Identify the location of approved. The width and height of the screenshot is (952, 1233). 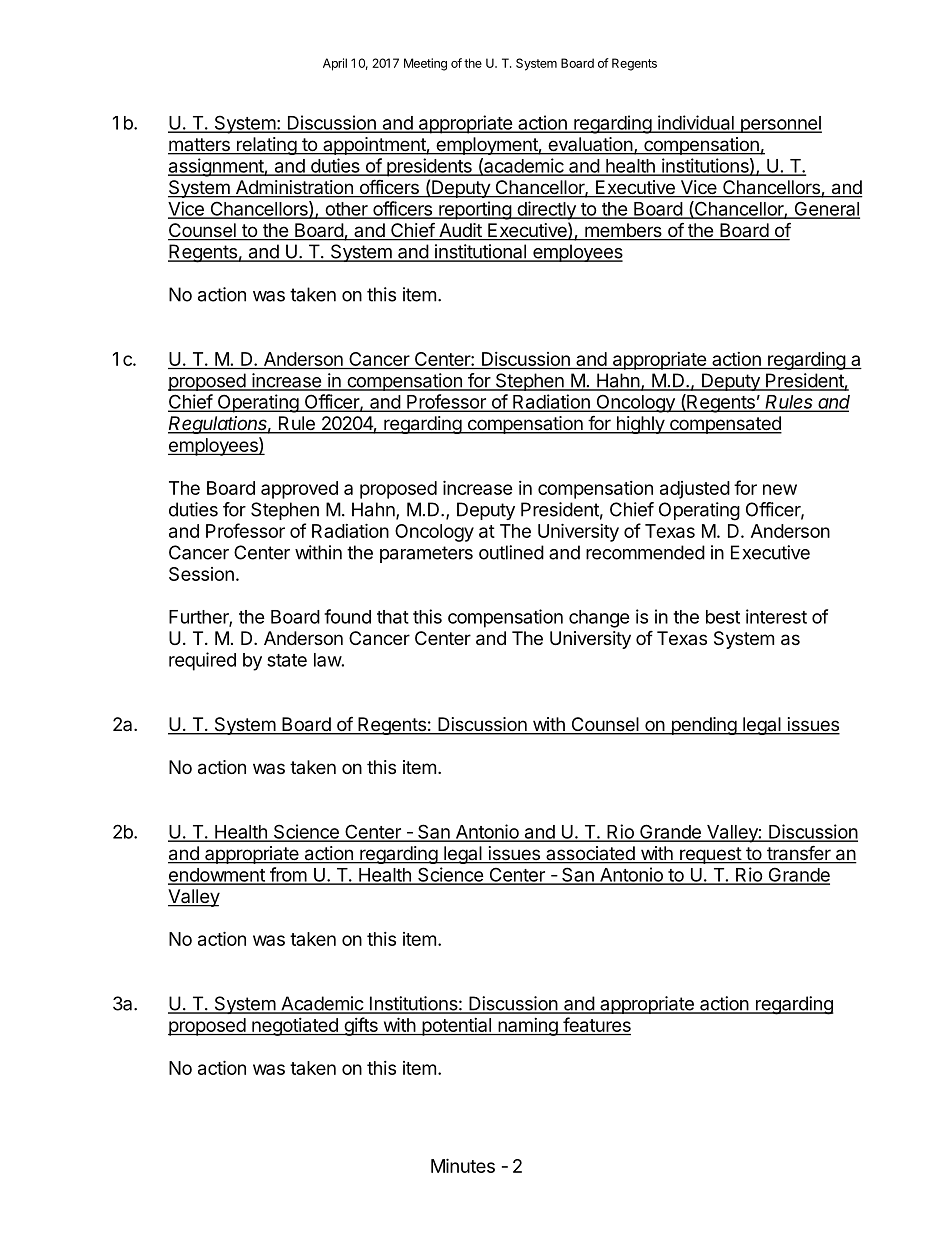
(299, 490).
